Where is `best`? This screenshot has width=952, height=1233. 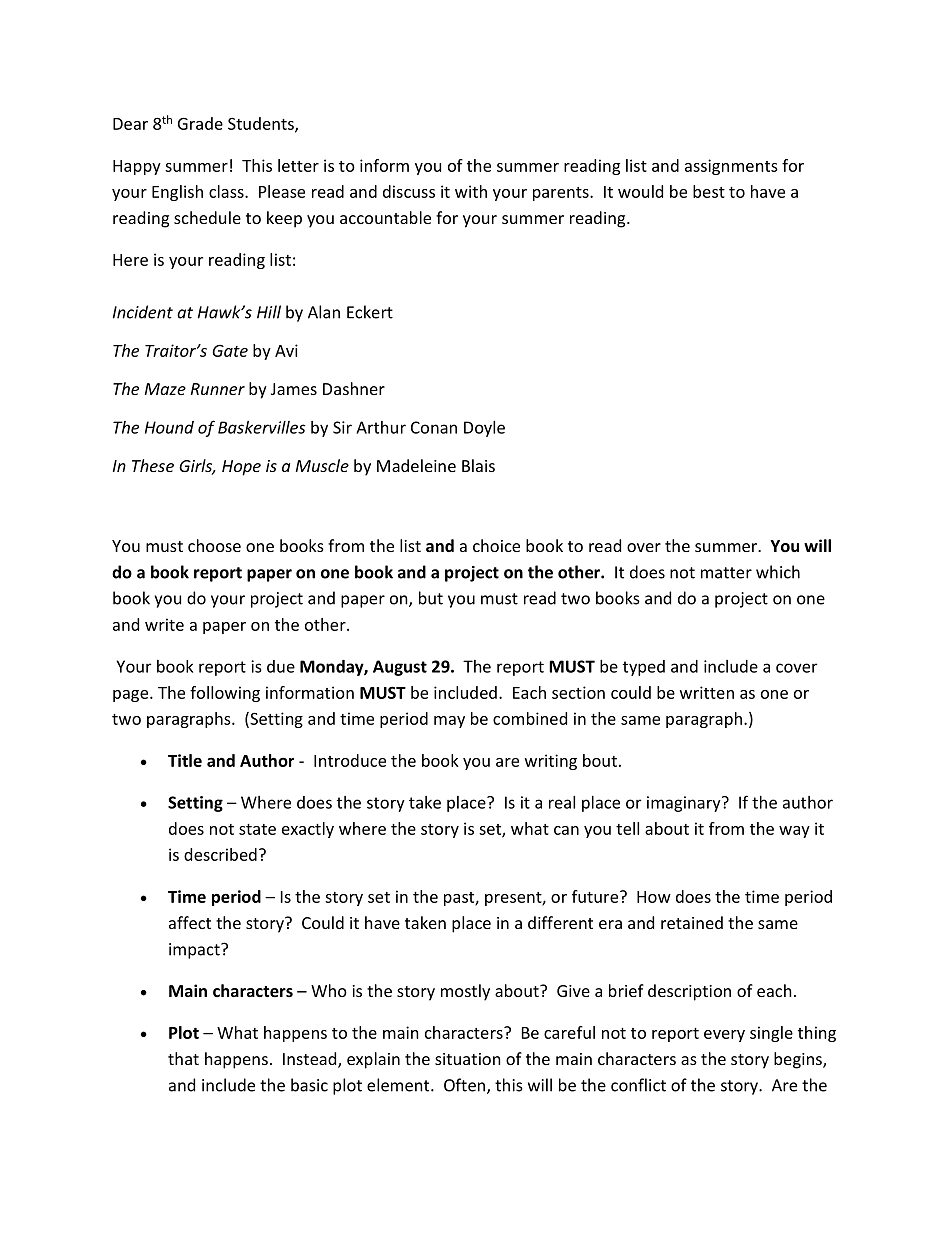
best is located at coordinates (709, 191).
